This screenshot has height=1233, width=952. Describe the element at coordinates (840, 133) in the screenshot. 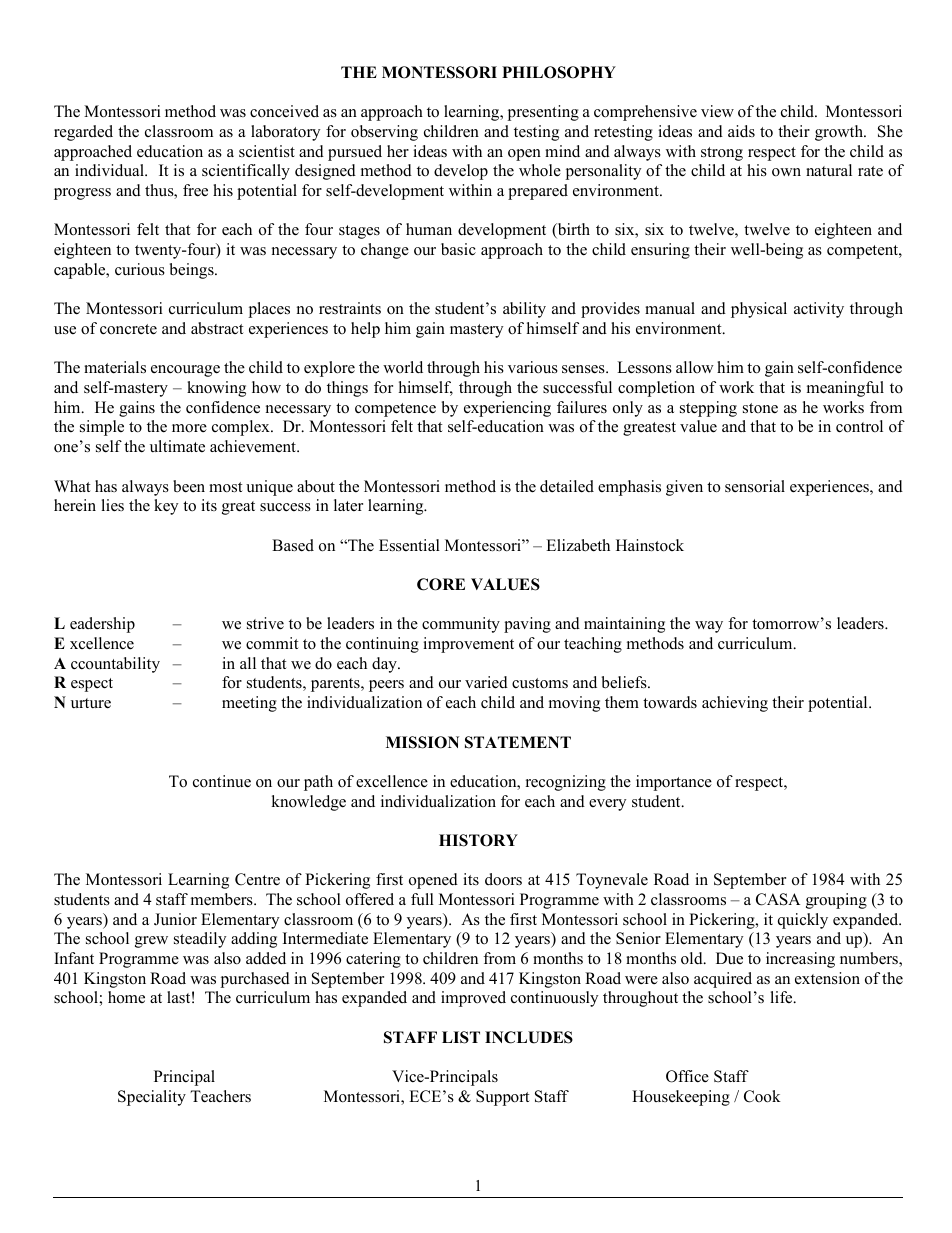

I see `growth` at that location.
